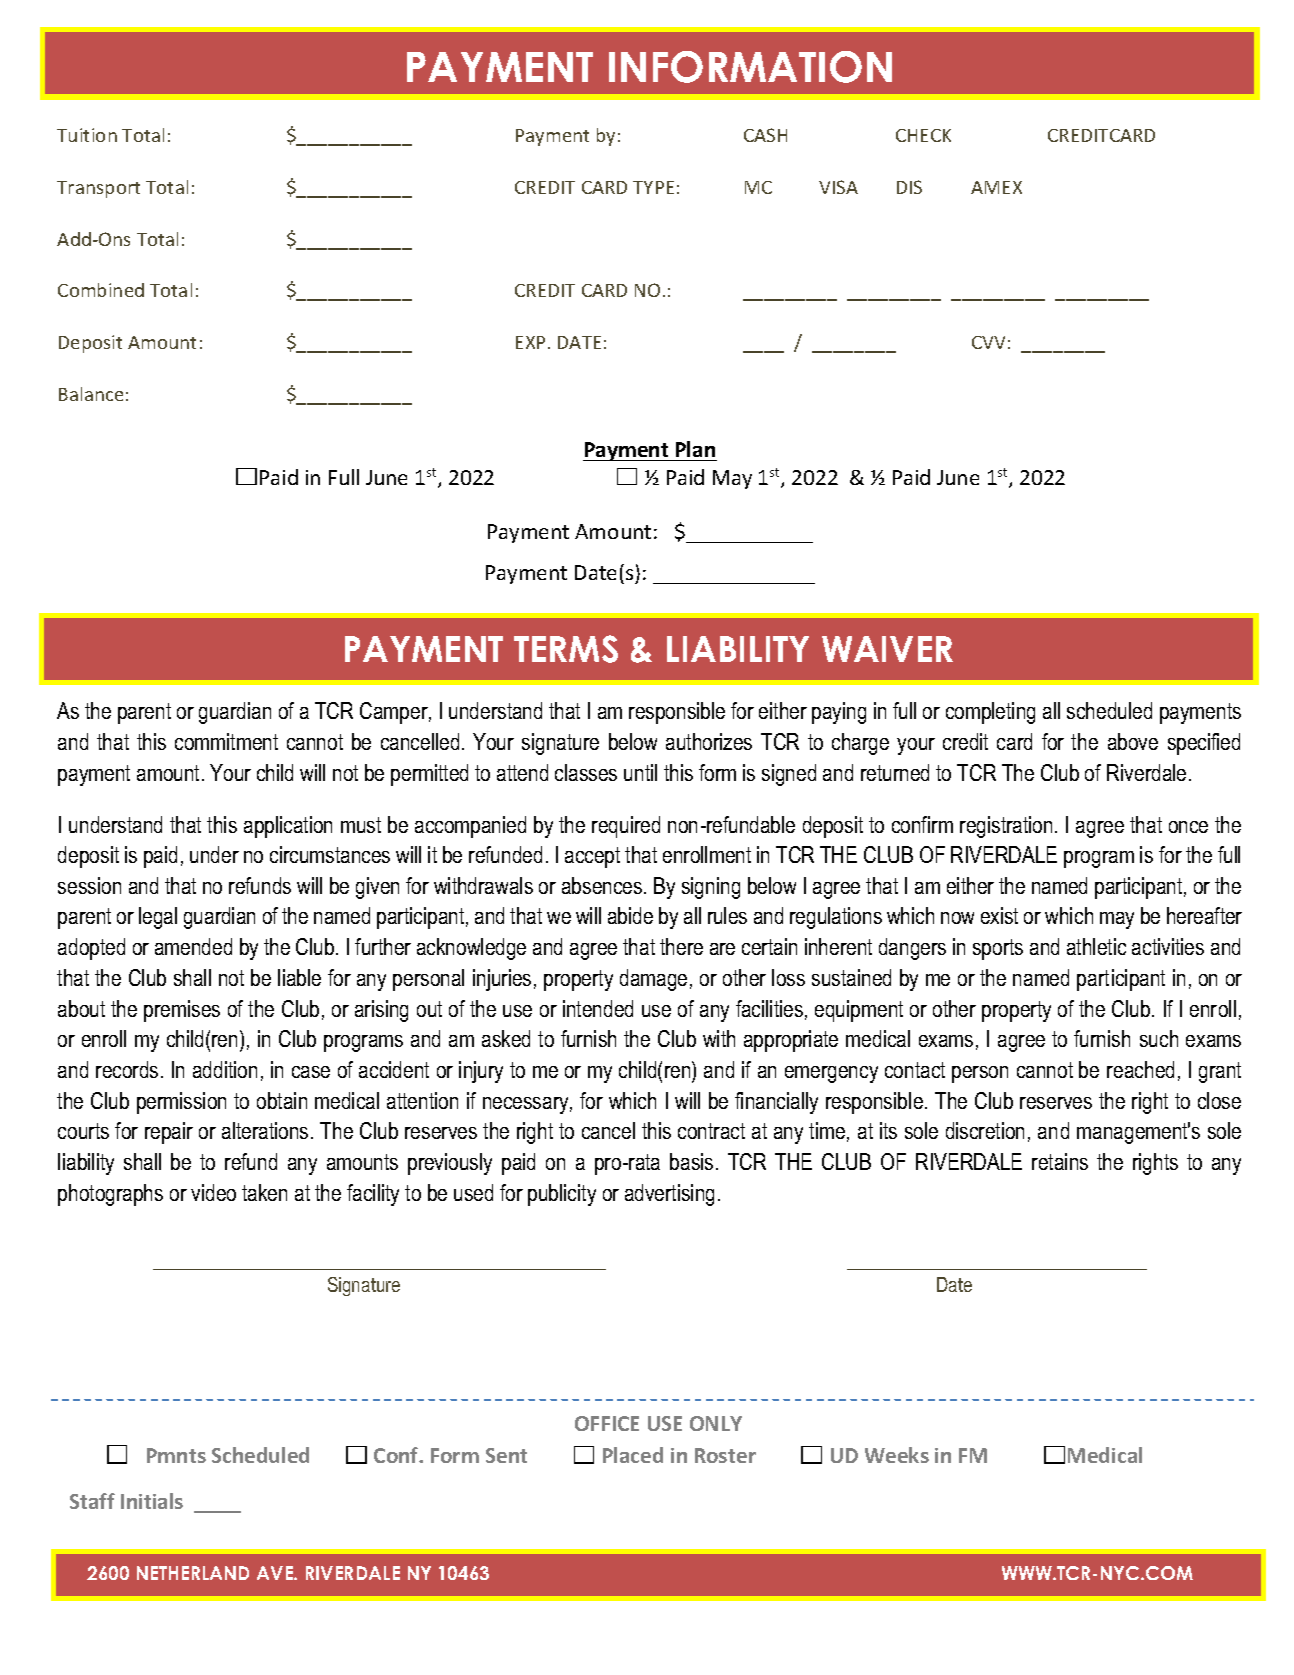  I want to click on Transport, so click(98, 189).
